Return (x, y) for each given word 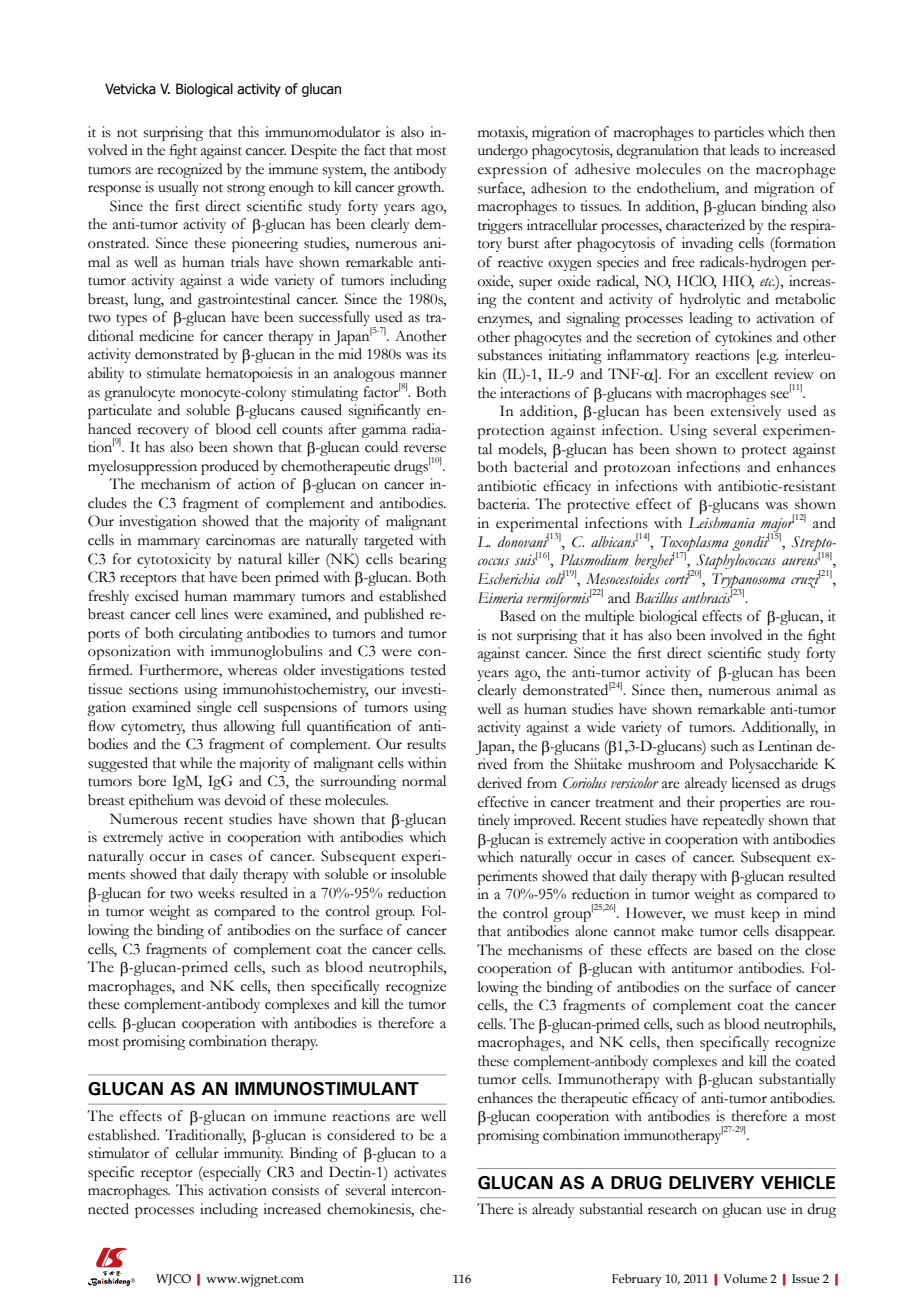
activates (420, 1172)
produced (230, 467)
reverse (425, 449)
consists (295, 1190)
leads (744, 150)
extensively (746, 412)
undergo (503, 151)
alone (591, 931)
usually (178, 188)
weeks (216, 893)
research (672, 1209)
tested (428, 670)
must (730, 914)
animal (797, 690)
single (214, 708)
